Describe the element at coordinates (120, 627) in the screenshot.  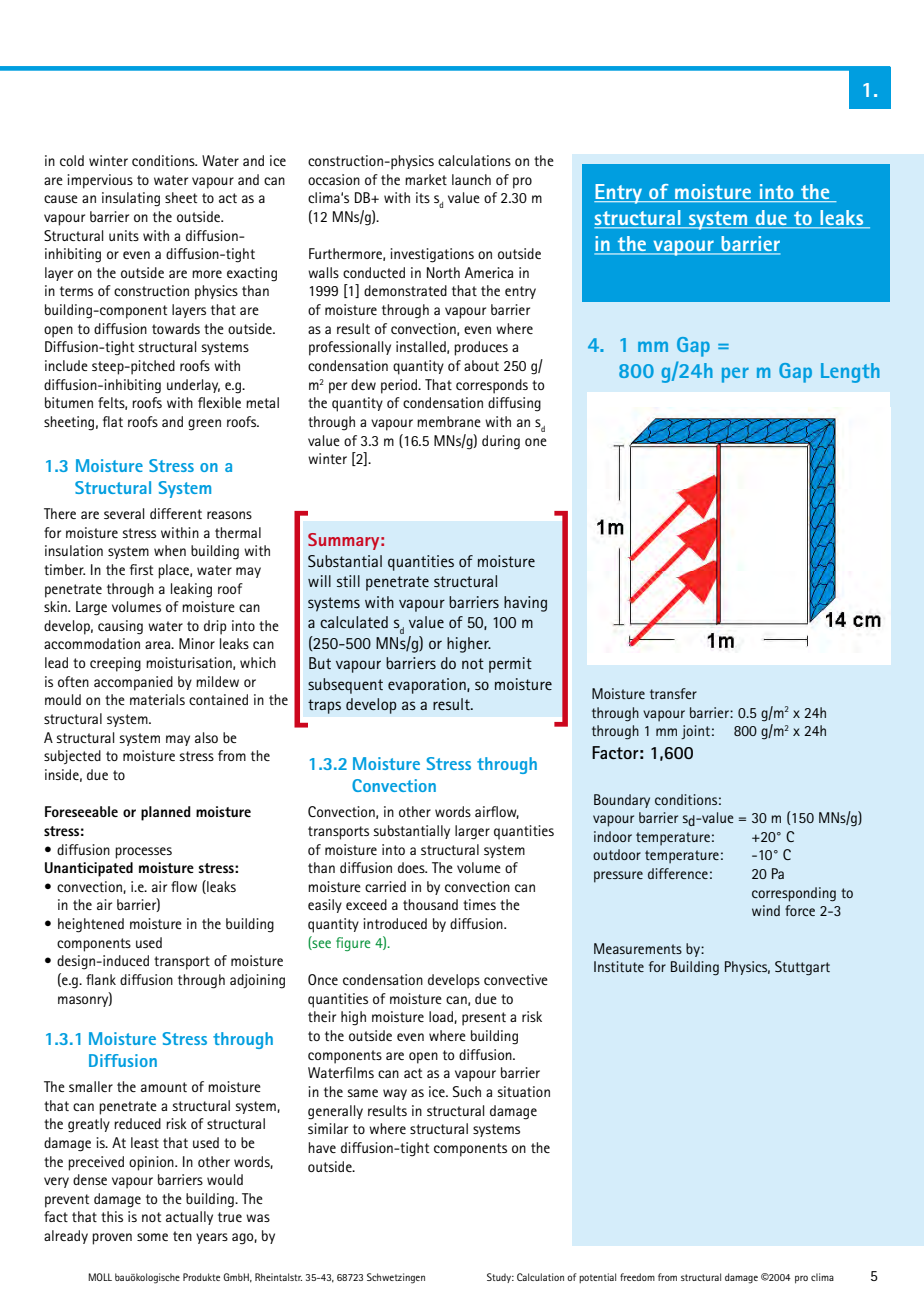
I see `causing` at that location.
